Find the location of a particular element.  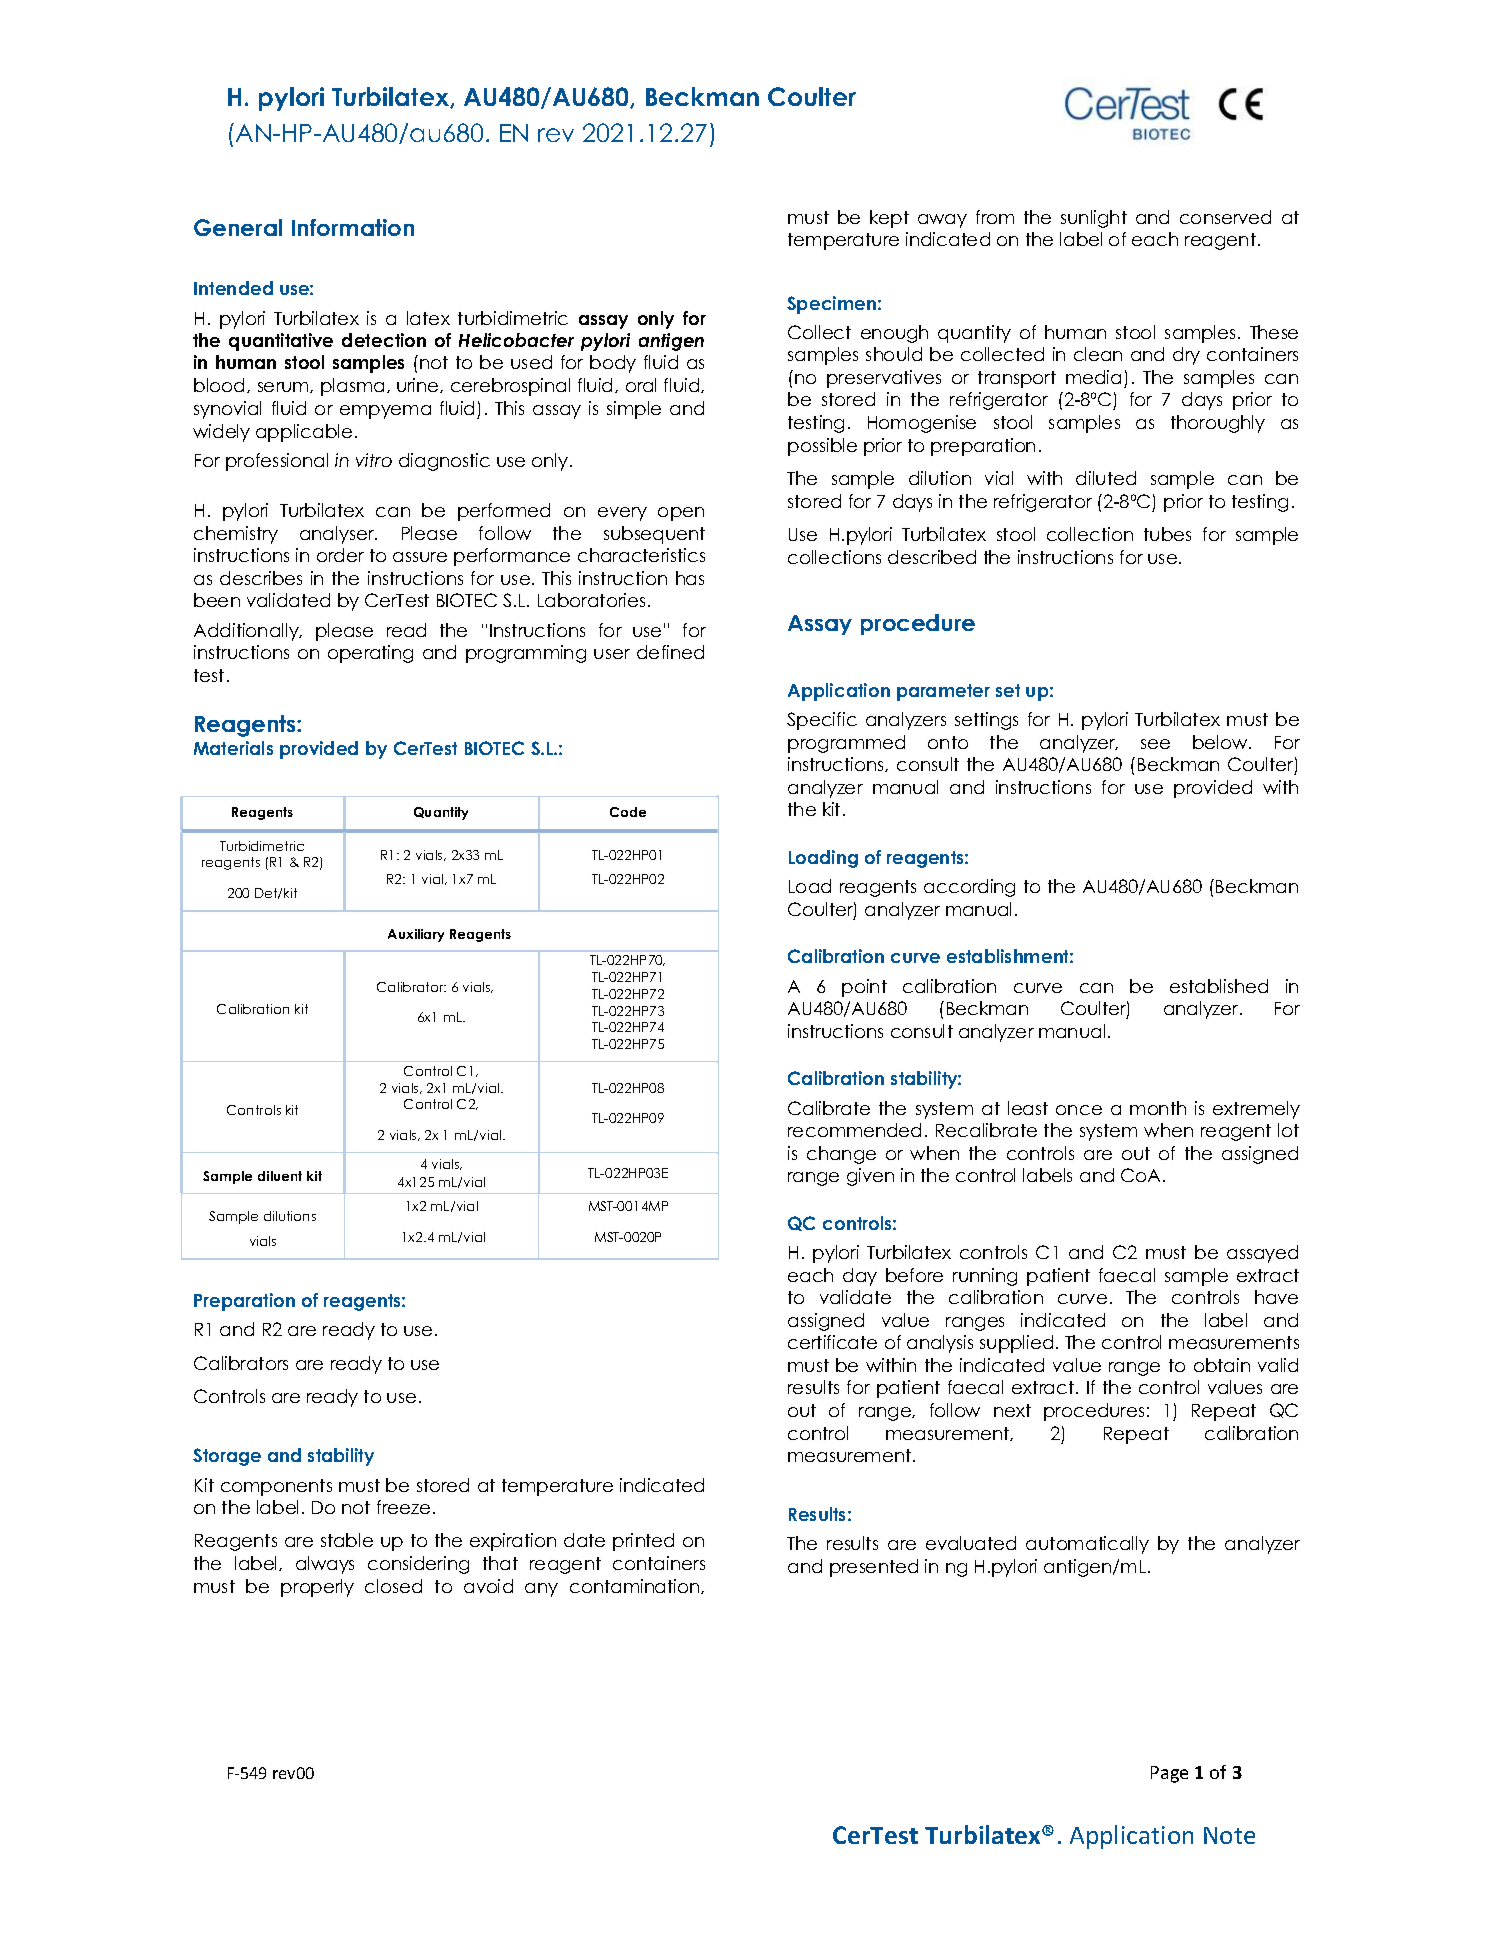

established is located at coordinates (1219, 986).
